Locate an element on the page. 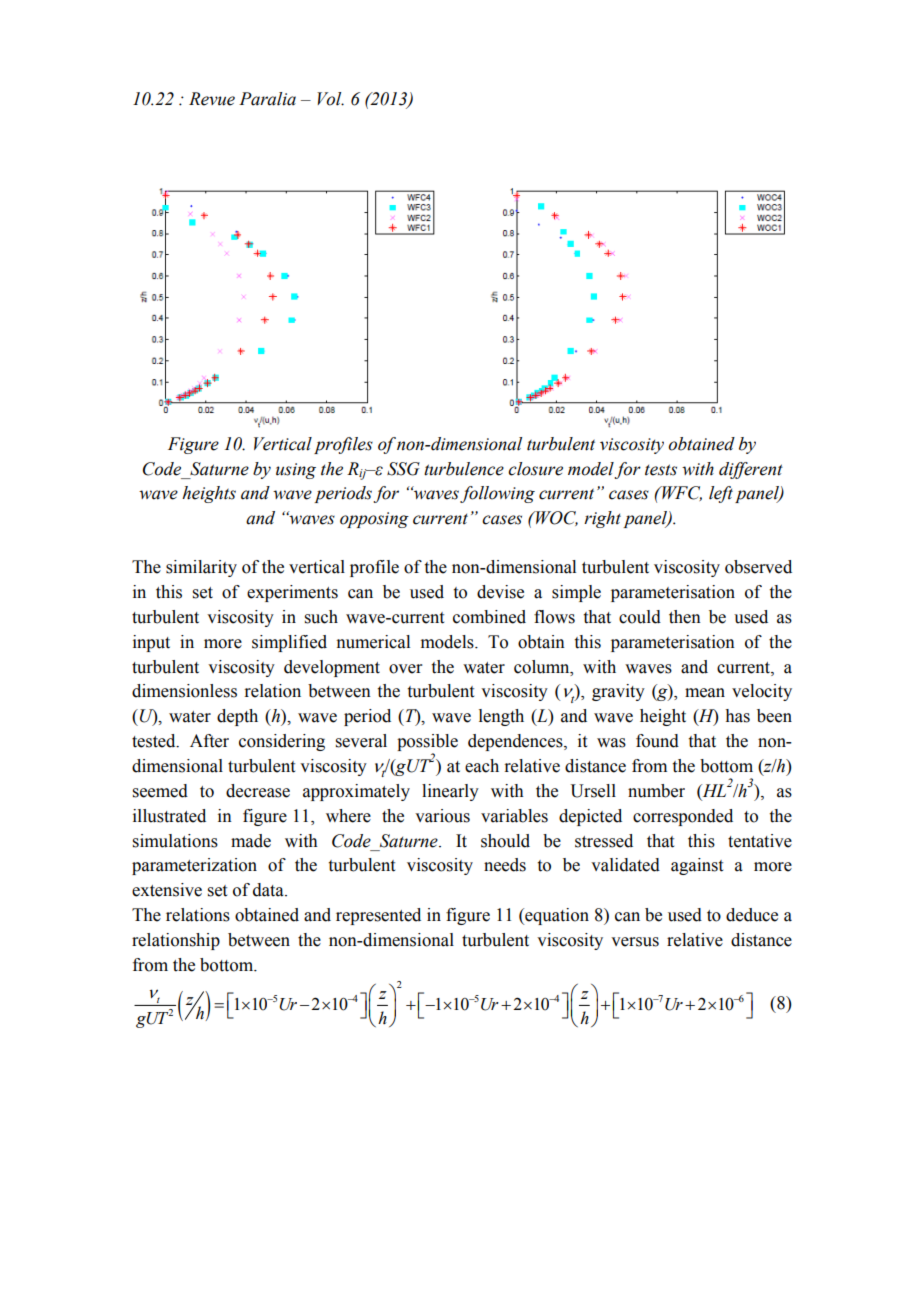  data is located at coordinates (269, 890).
